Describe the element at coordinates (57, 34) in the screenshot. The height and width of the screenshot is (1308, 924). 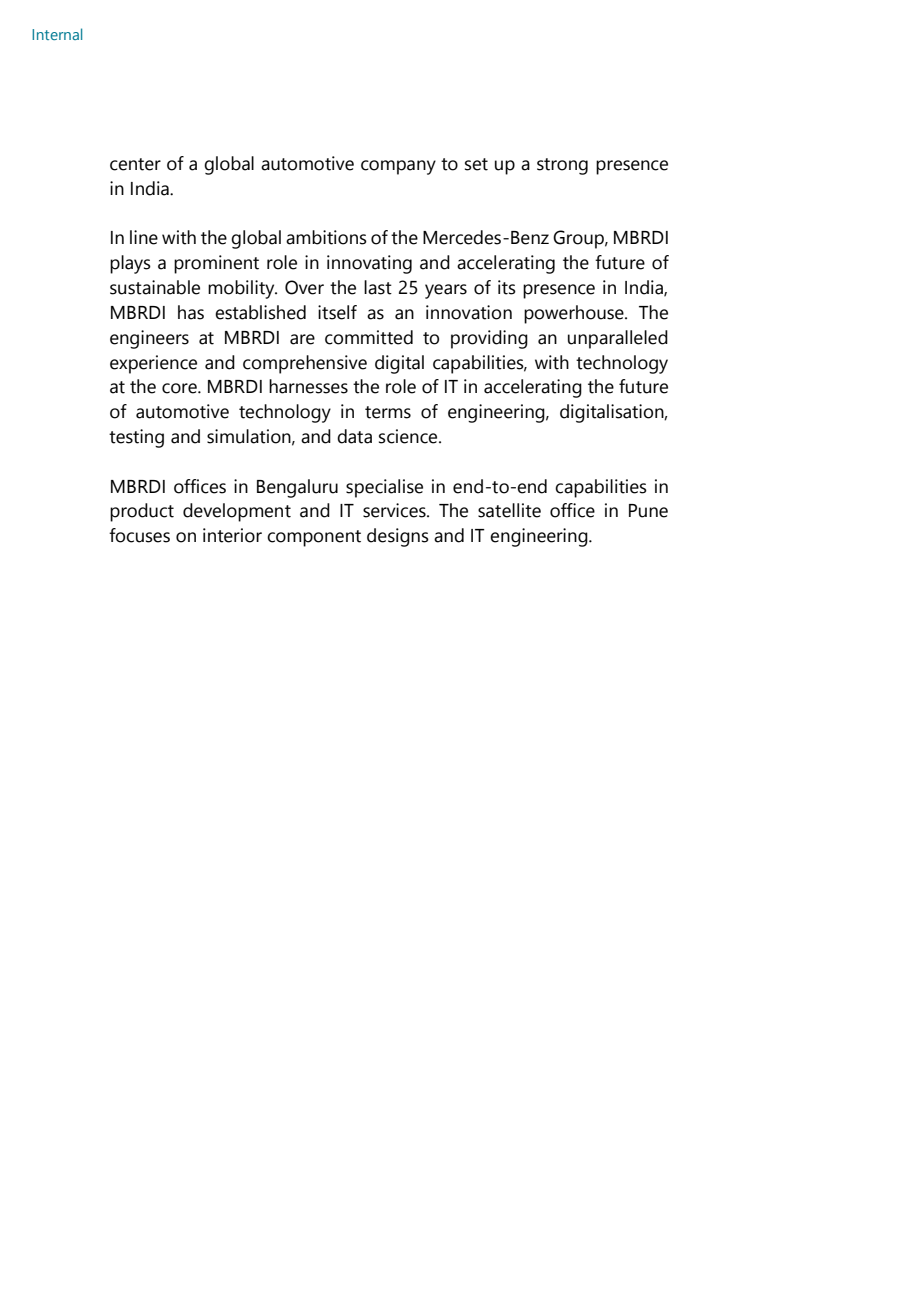
I see `Internal` at that location.
